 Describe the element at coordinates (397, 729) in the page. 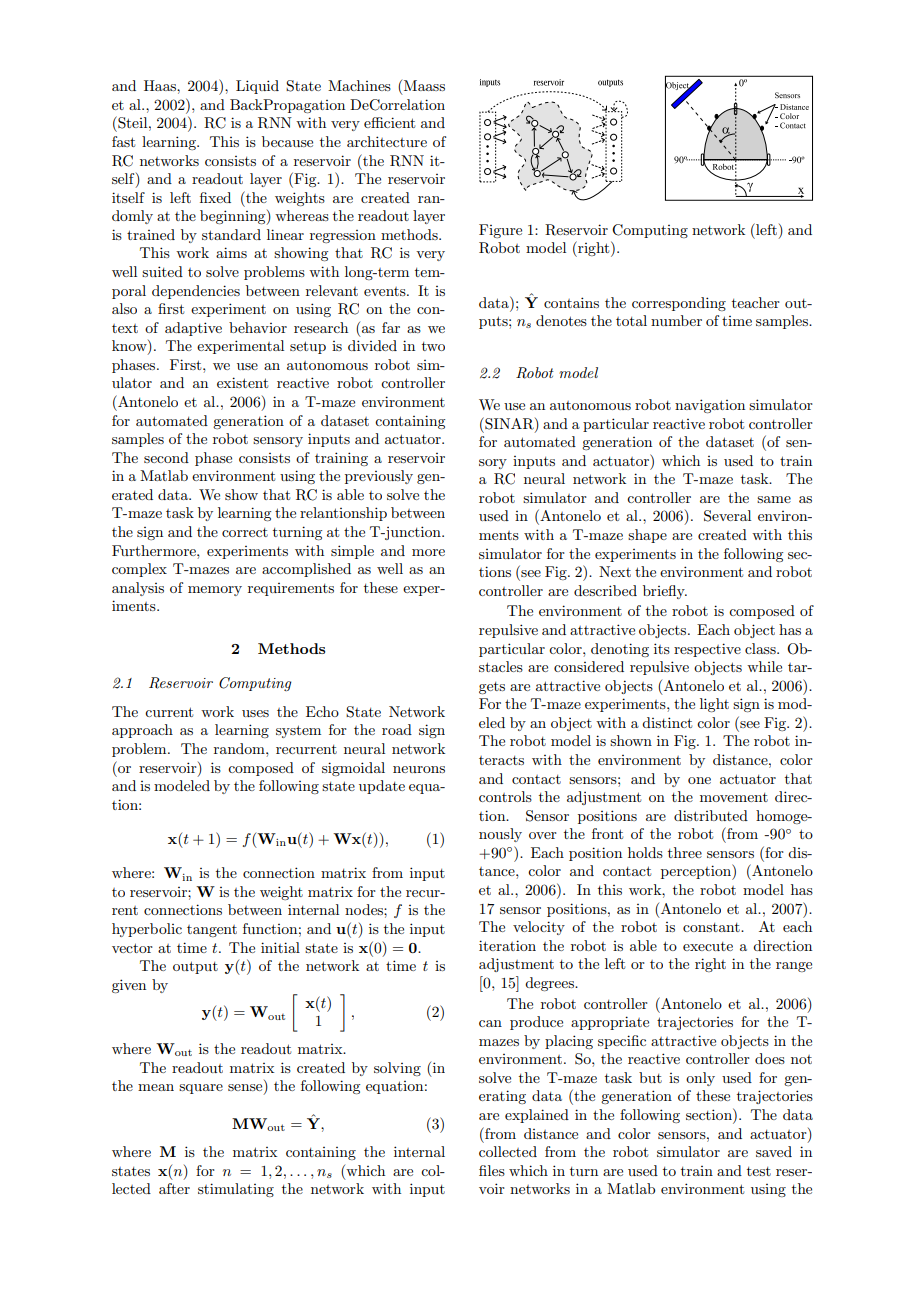

I see `road` at that location.
